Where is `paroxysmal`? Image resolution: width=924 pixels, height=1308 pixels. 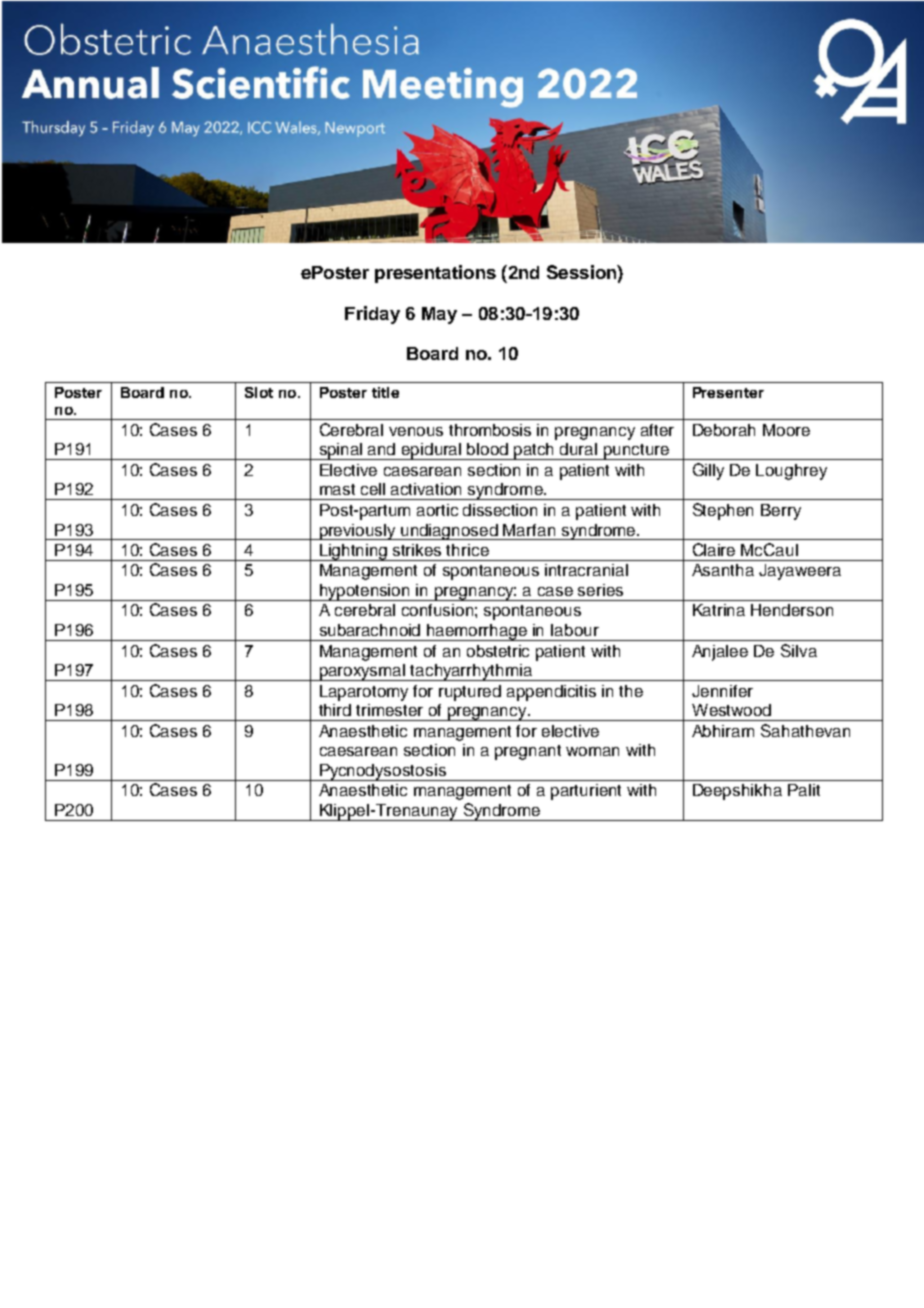 paroxysmal is located at coordinates (363, 672).
